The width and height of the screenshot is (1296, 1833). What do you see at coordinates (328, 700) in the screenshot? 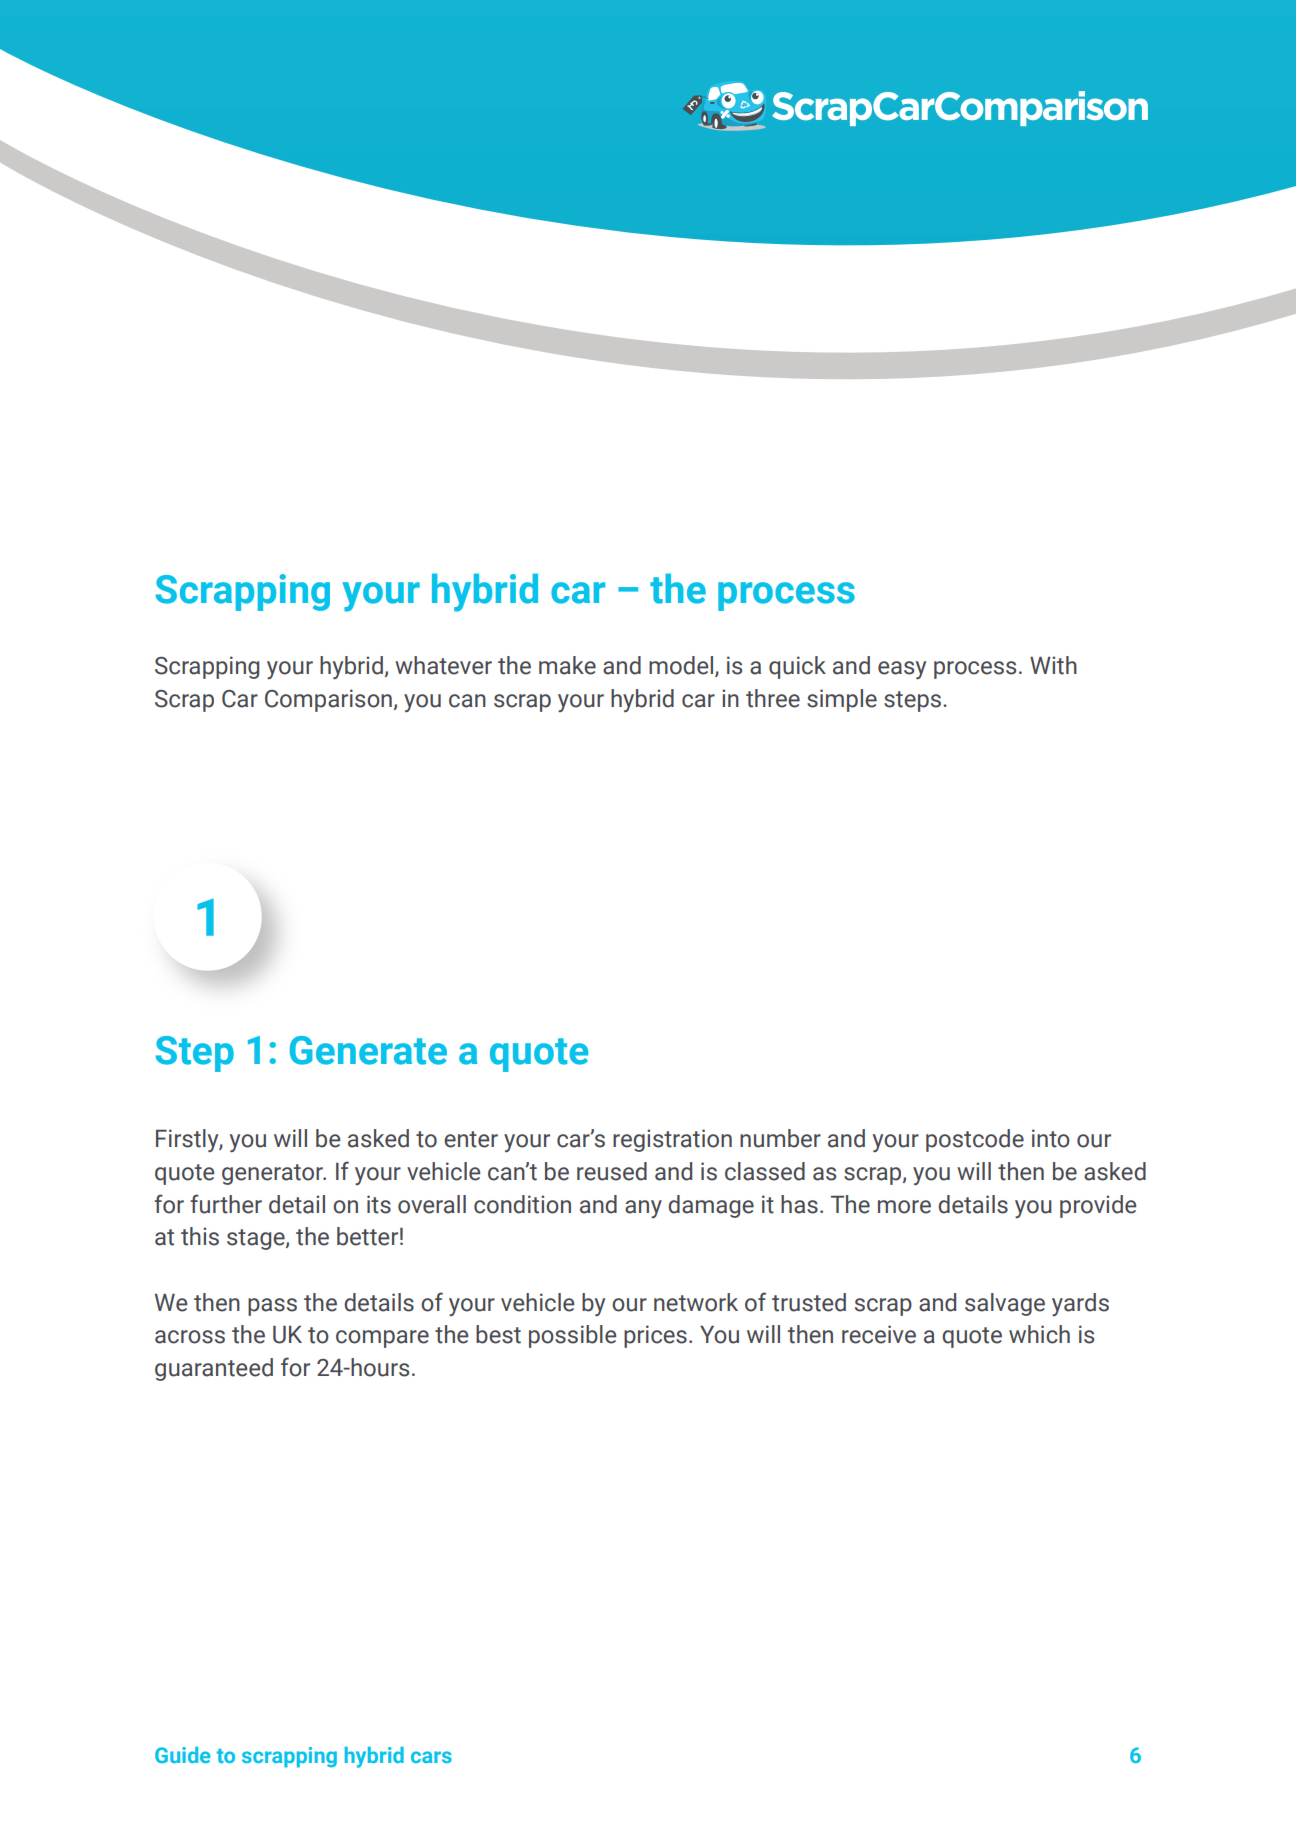
I see `Comparison` at bounding box center [328, 700].
